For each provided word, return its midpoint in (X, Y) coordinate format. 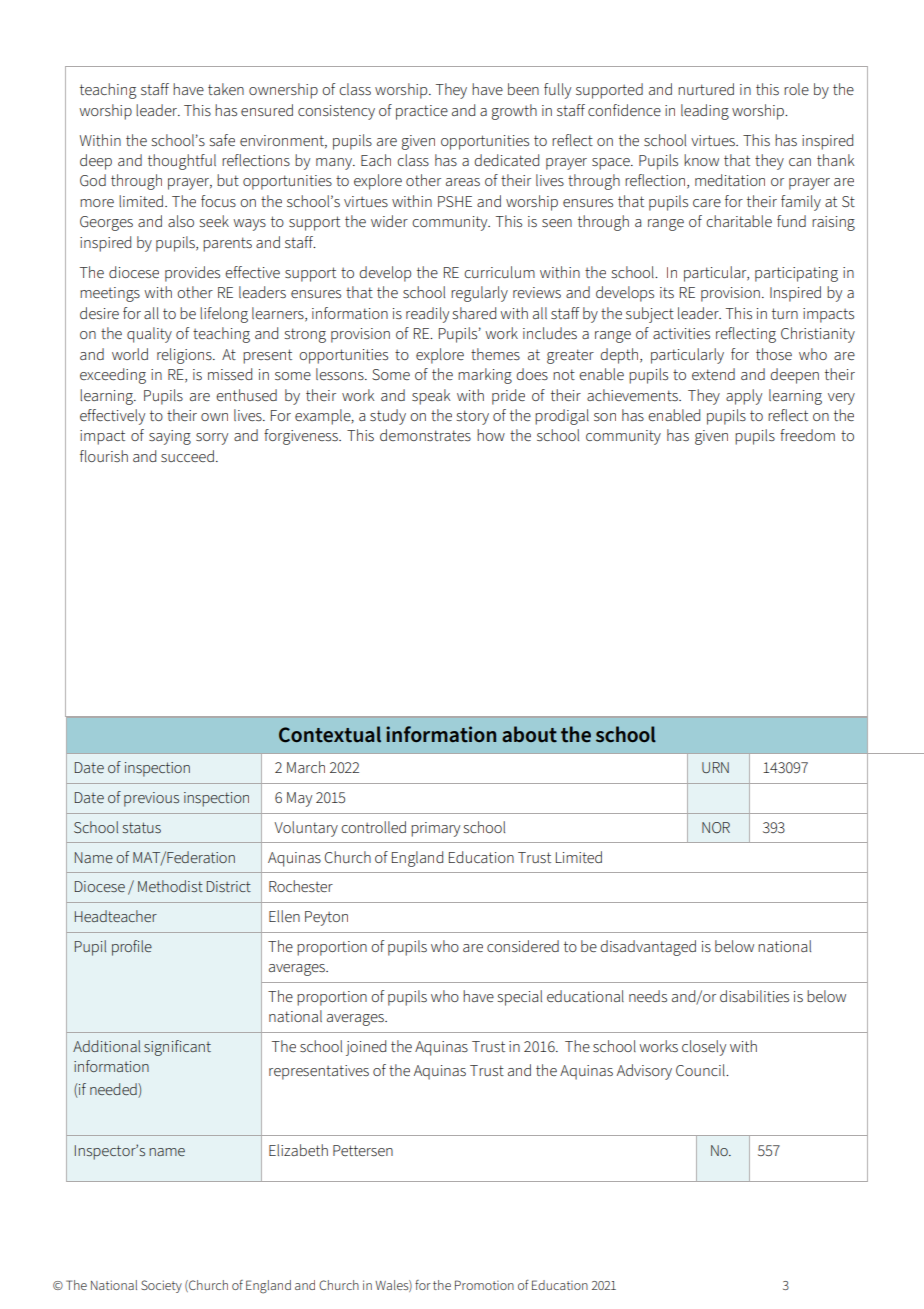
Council (701, 1070)
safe (222, 140)
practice (422, 112)
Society (161, 1286)
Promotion (484, 1285)
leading (705, 112)
